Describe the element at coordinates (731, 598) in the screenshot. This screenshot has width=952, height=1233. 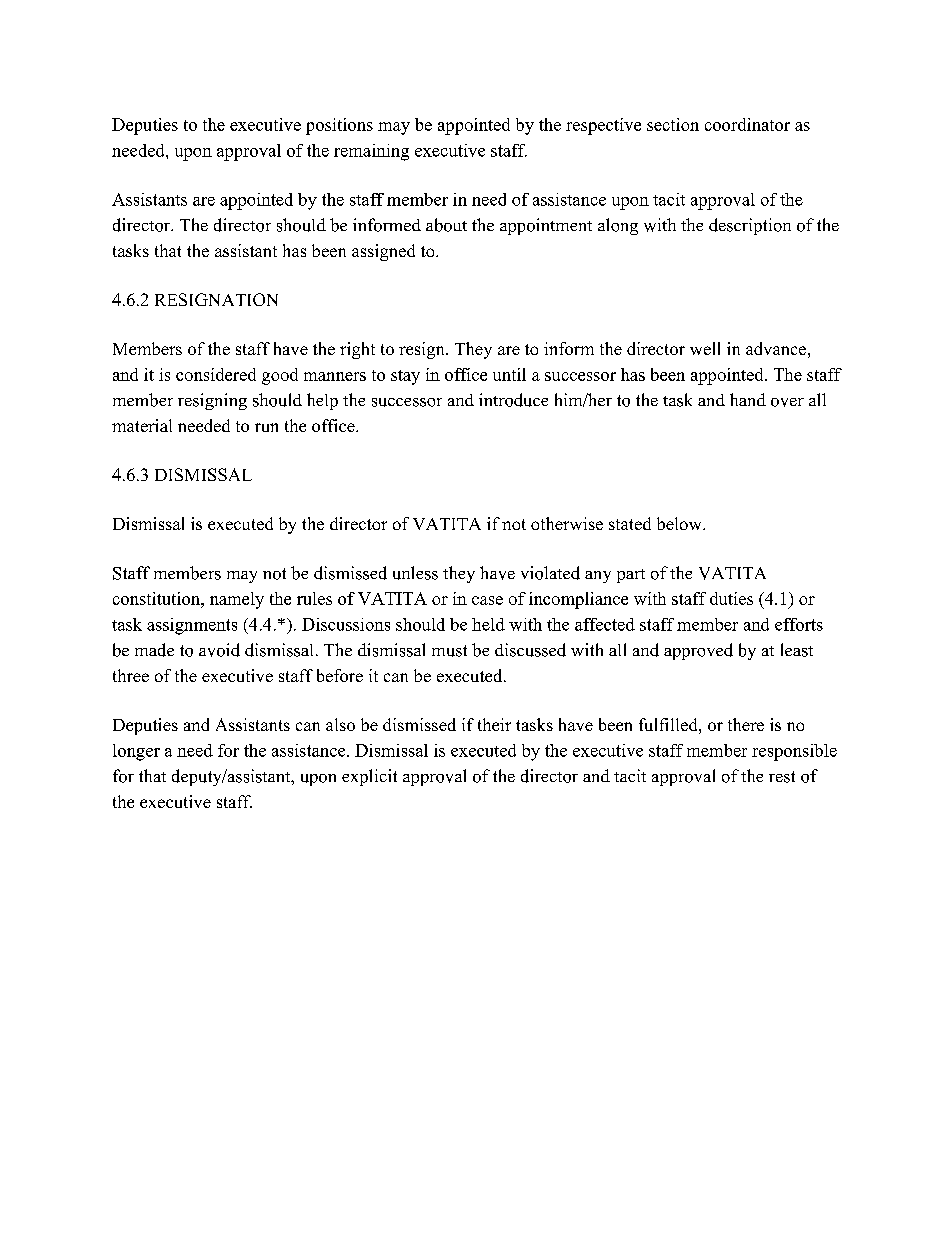
I see `duties` at that location.
